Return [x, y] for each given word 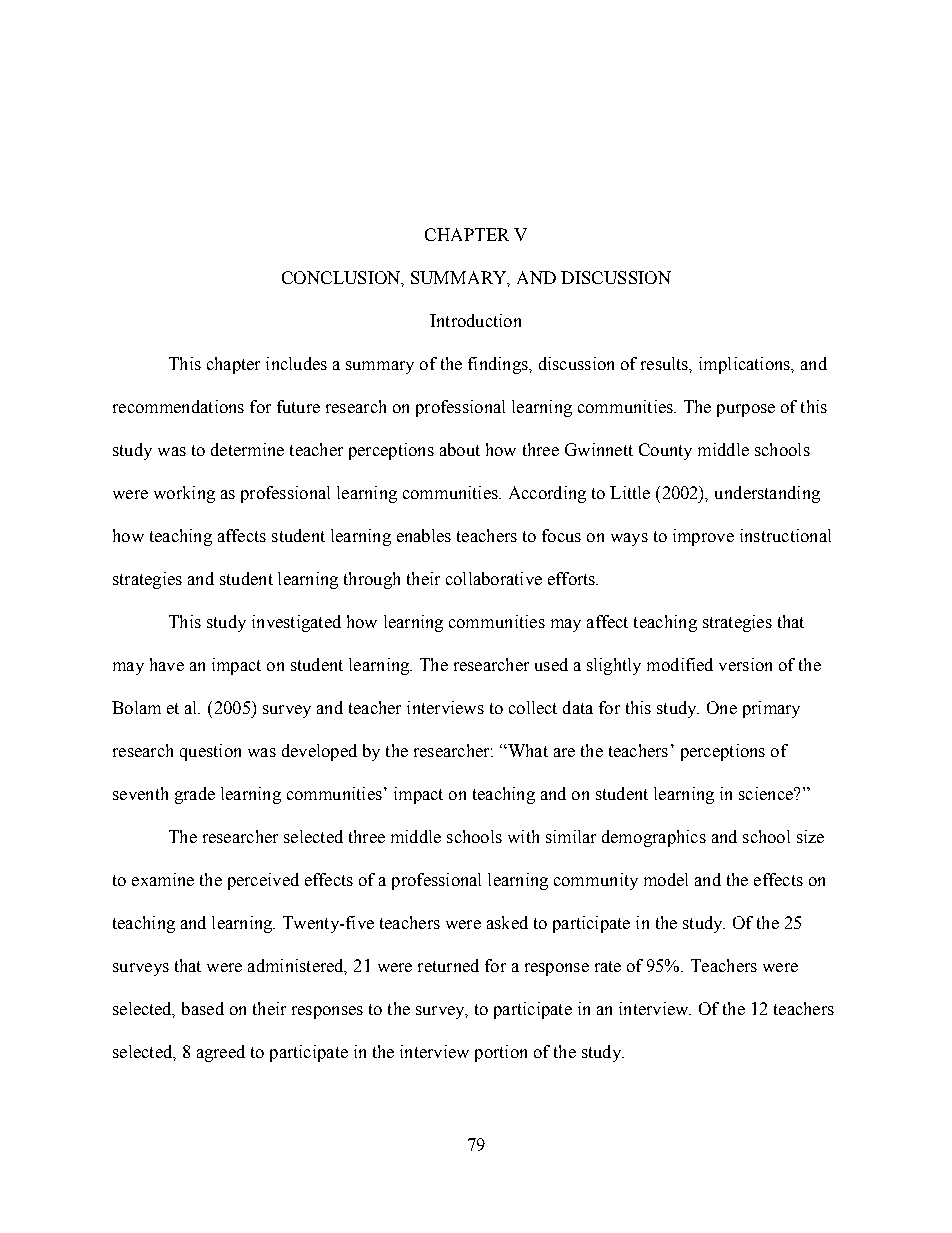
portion [501, 1053]
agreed [221, 1053]
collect [533, 707]
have [167, 664]
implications [745, 365]
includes [296, 363]
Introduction [475, 320]
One [722, 707]
